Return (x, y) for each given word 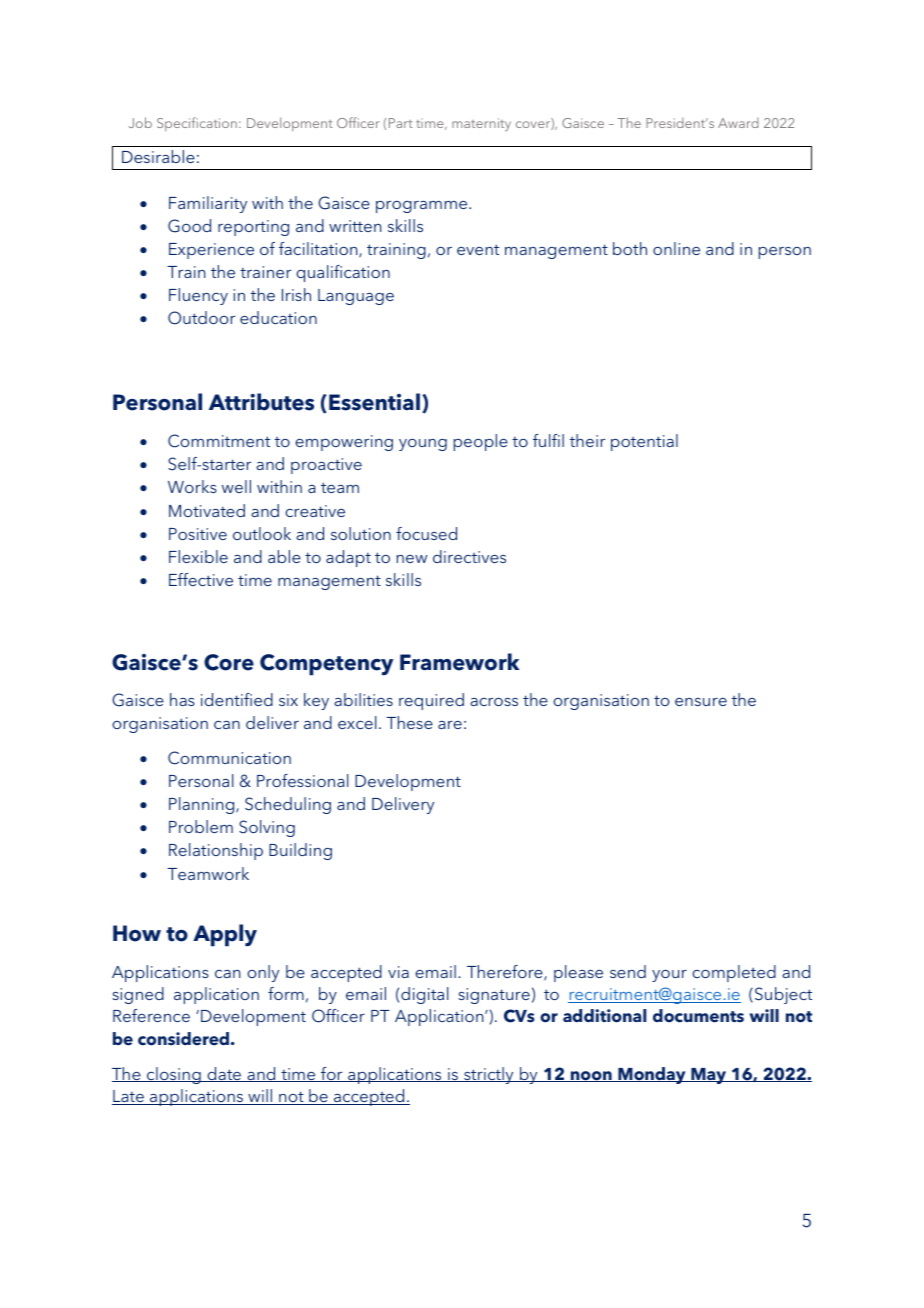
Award (738, 123)
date (224, 1074)
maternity (481, 124)
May (709, 1076)
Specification (197, 124)
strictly (489, 1075)
